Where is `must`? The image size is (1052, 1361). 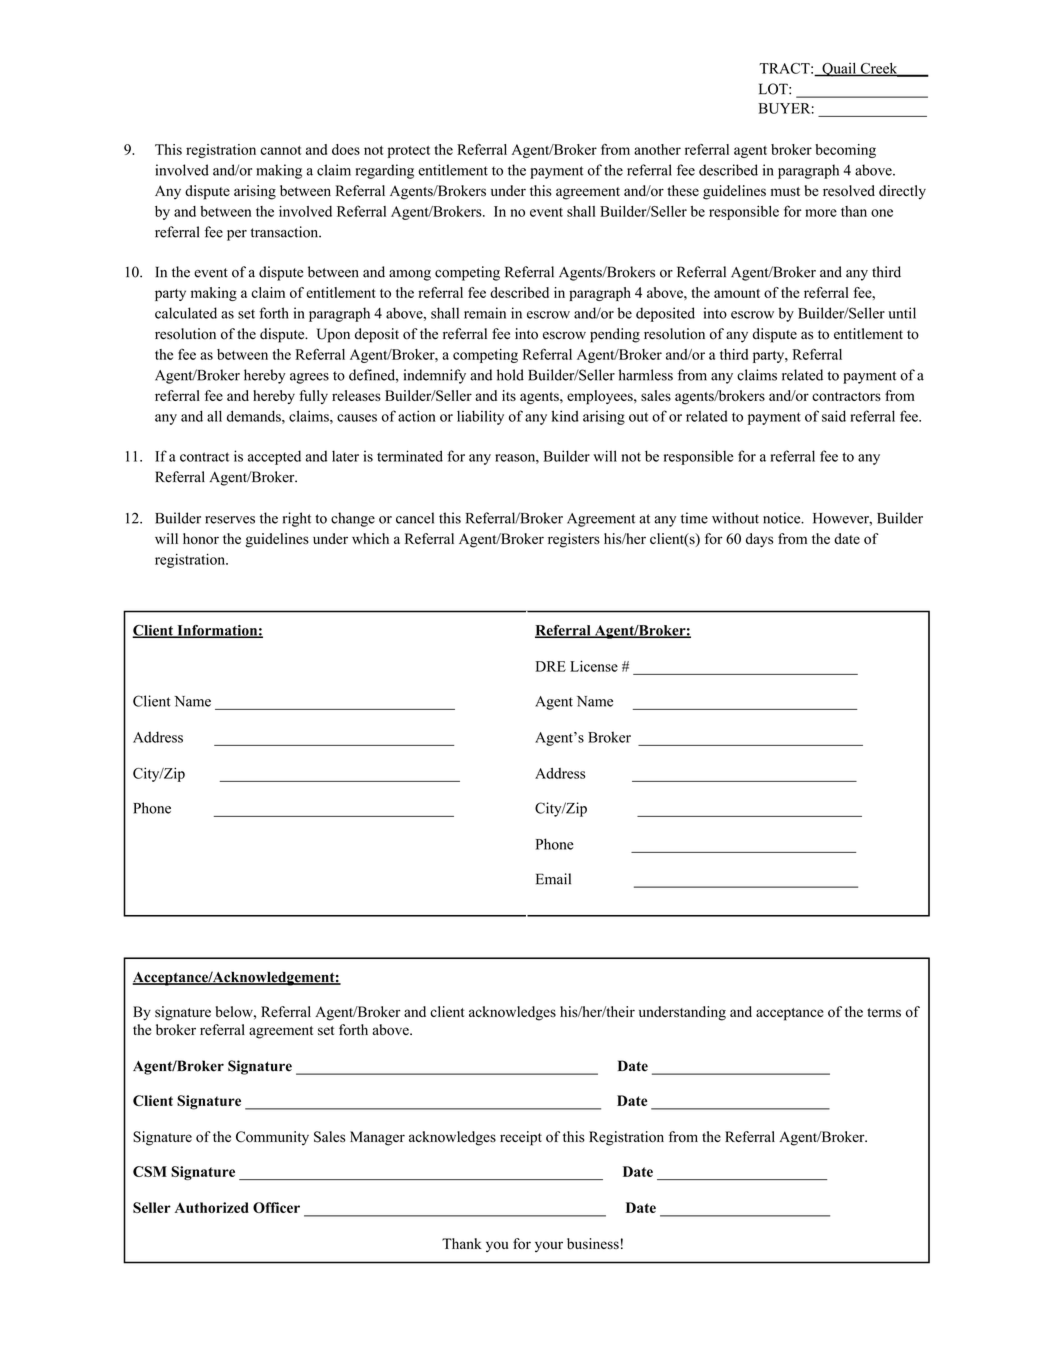
must is located at coordinates (785, 191).
